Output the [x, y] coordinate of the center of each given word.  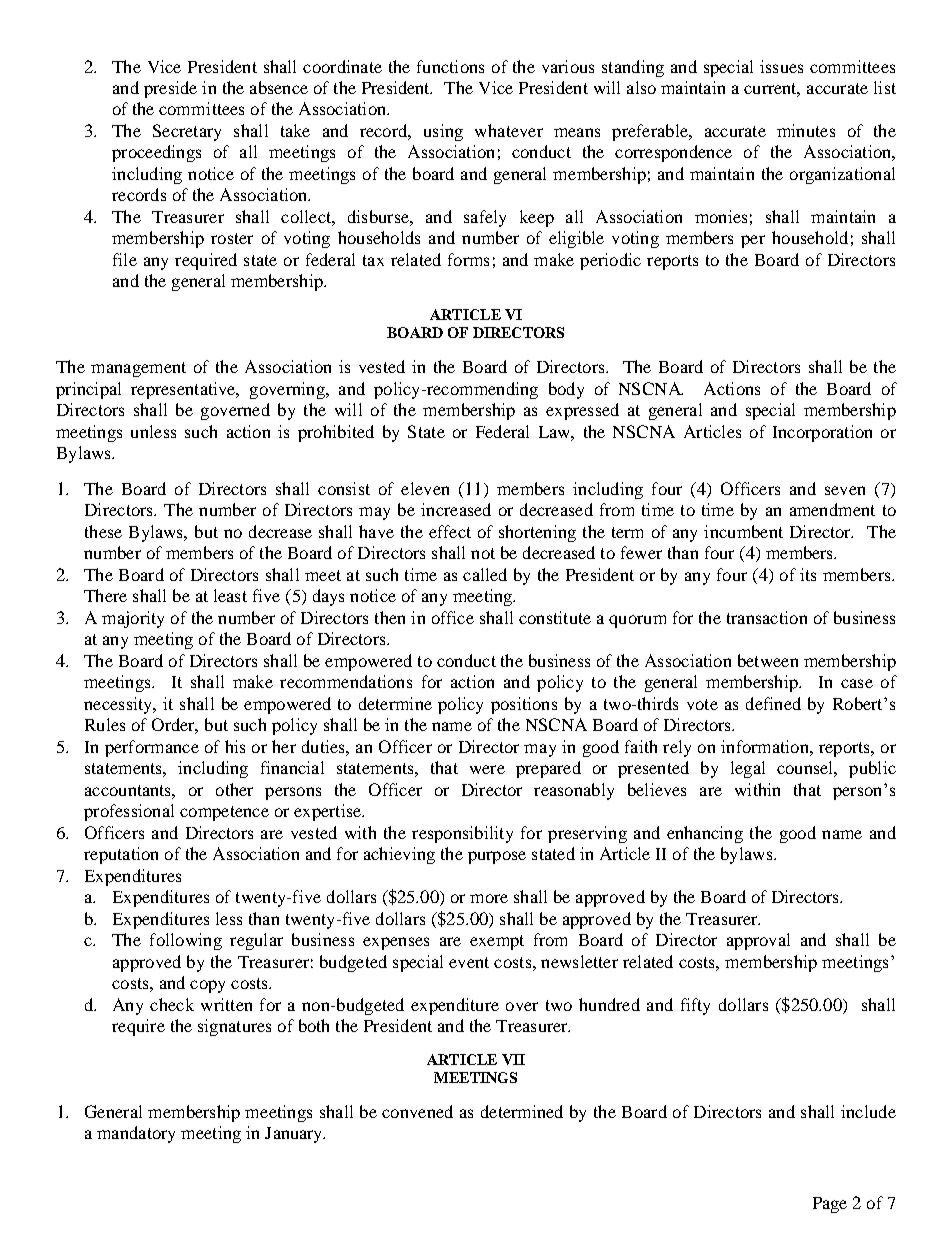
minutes [806, 130]
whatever [509, 130]
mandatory [136, 1134]
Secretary [187, 132]
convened [417, 1111]
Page [830, 1205]
